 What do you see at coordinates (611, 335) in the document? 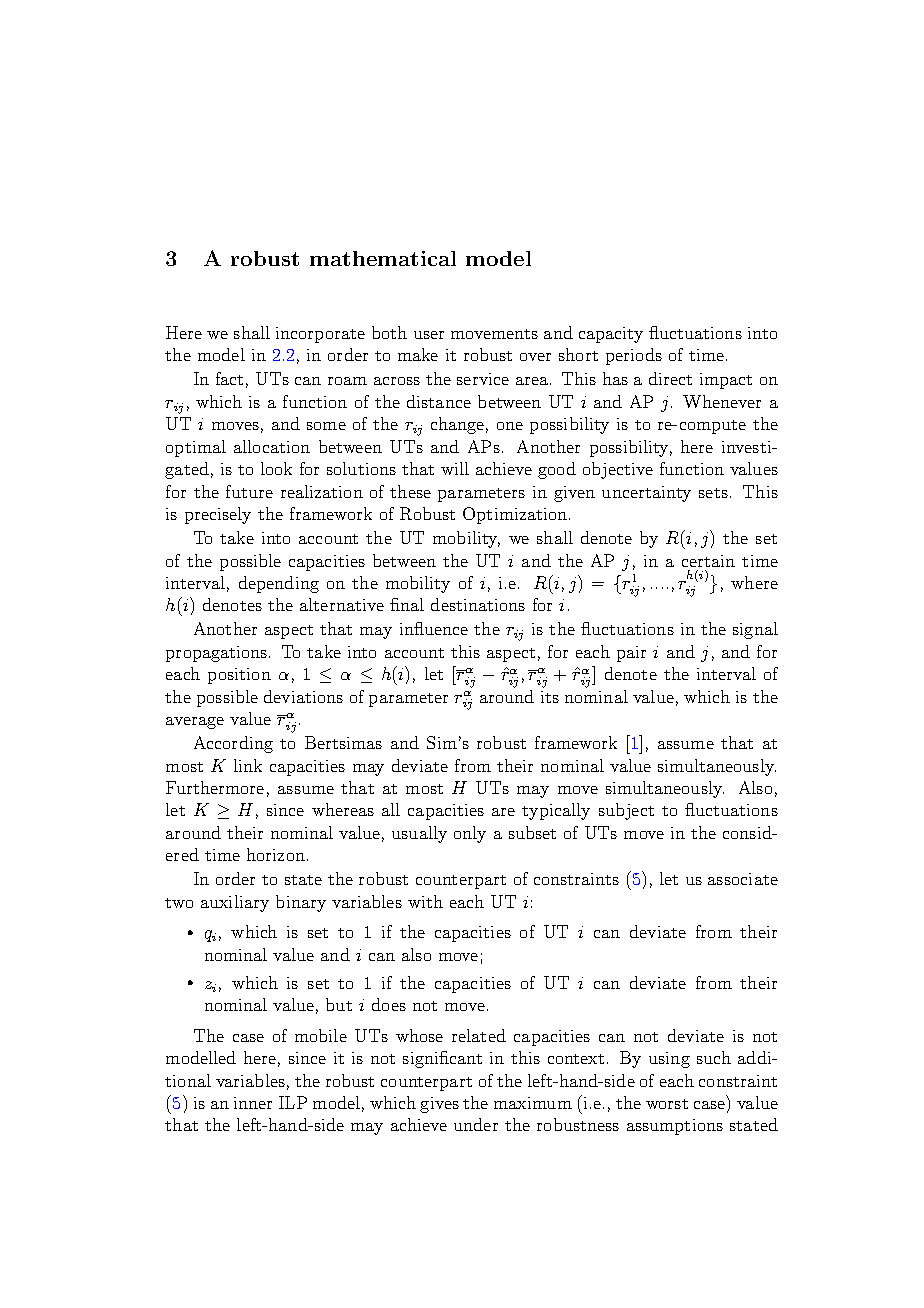
I see `capacity` at bounding box center [611, 335].
